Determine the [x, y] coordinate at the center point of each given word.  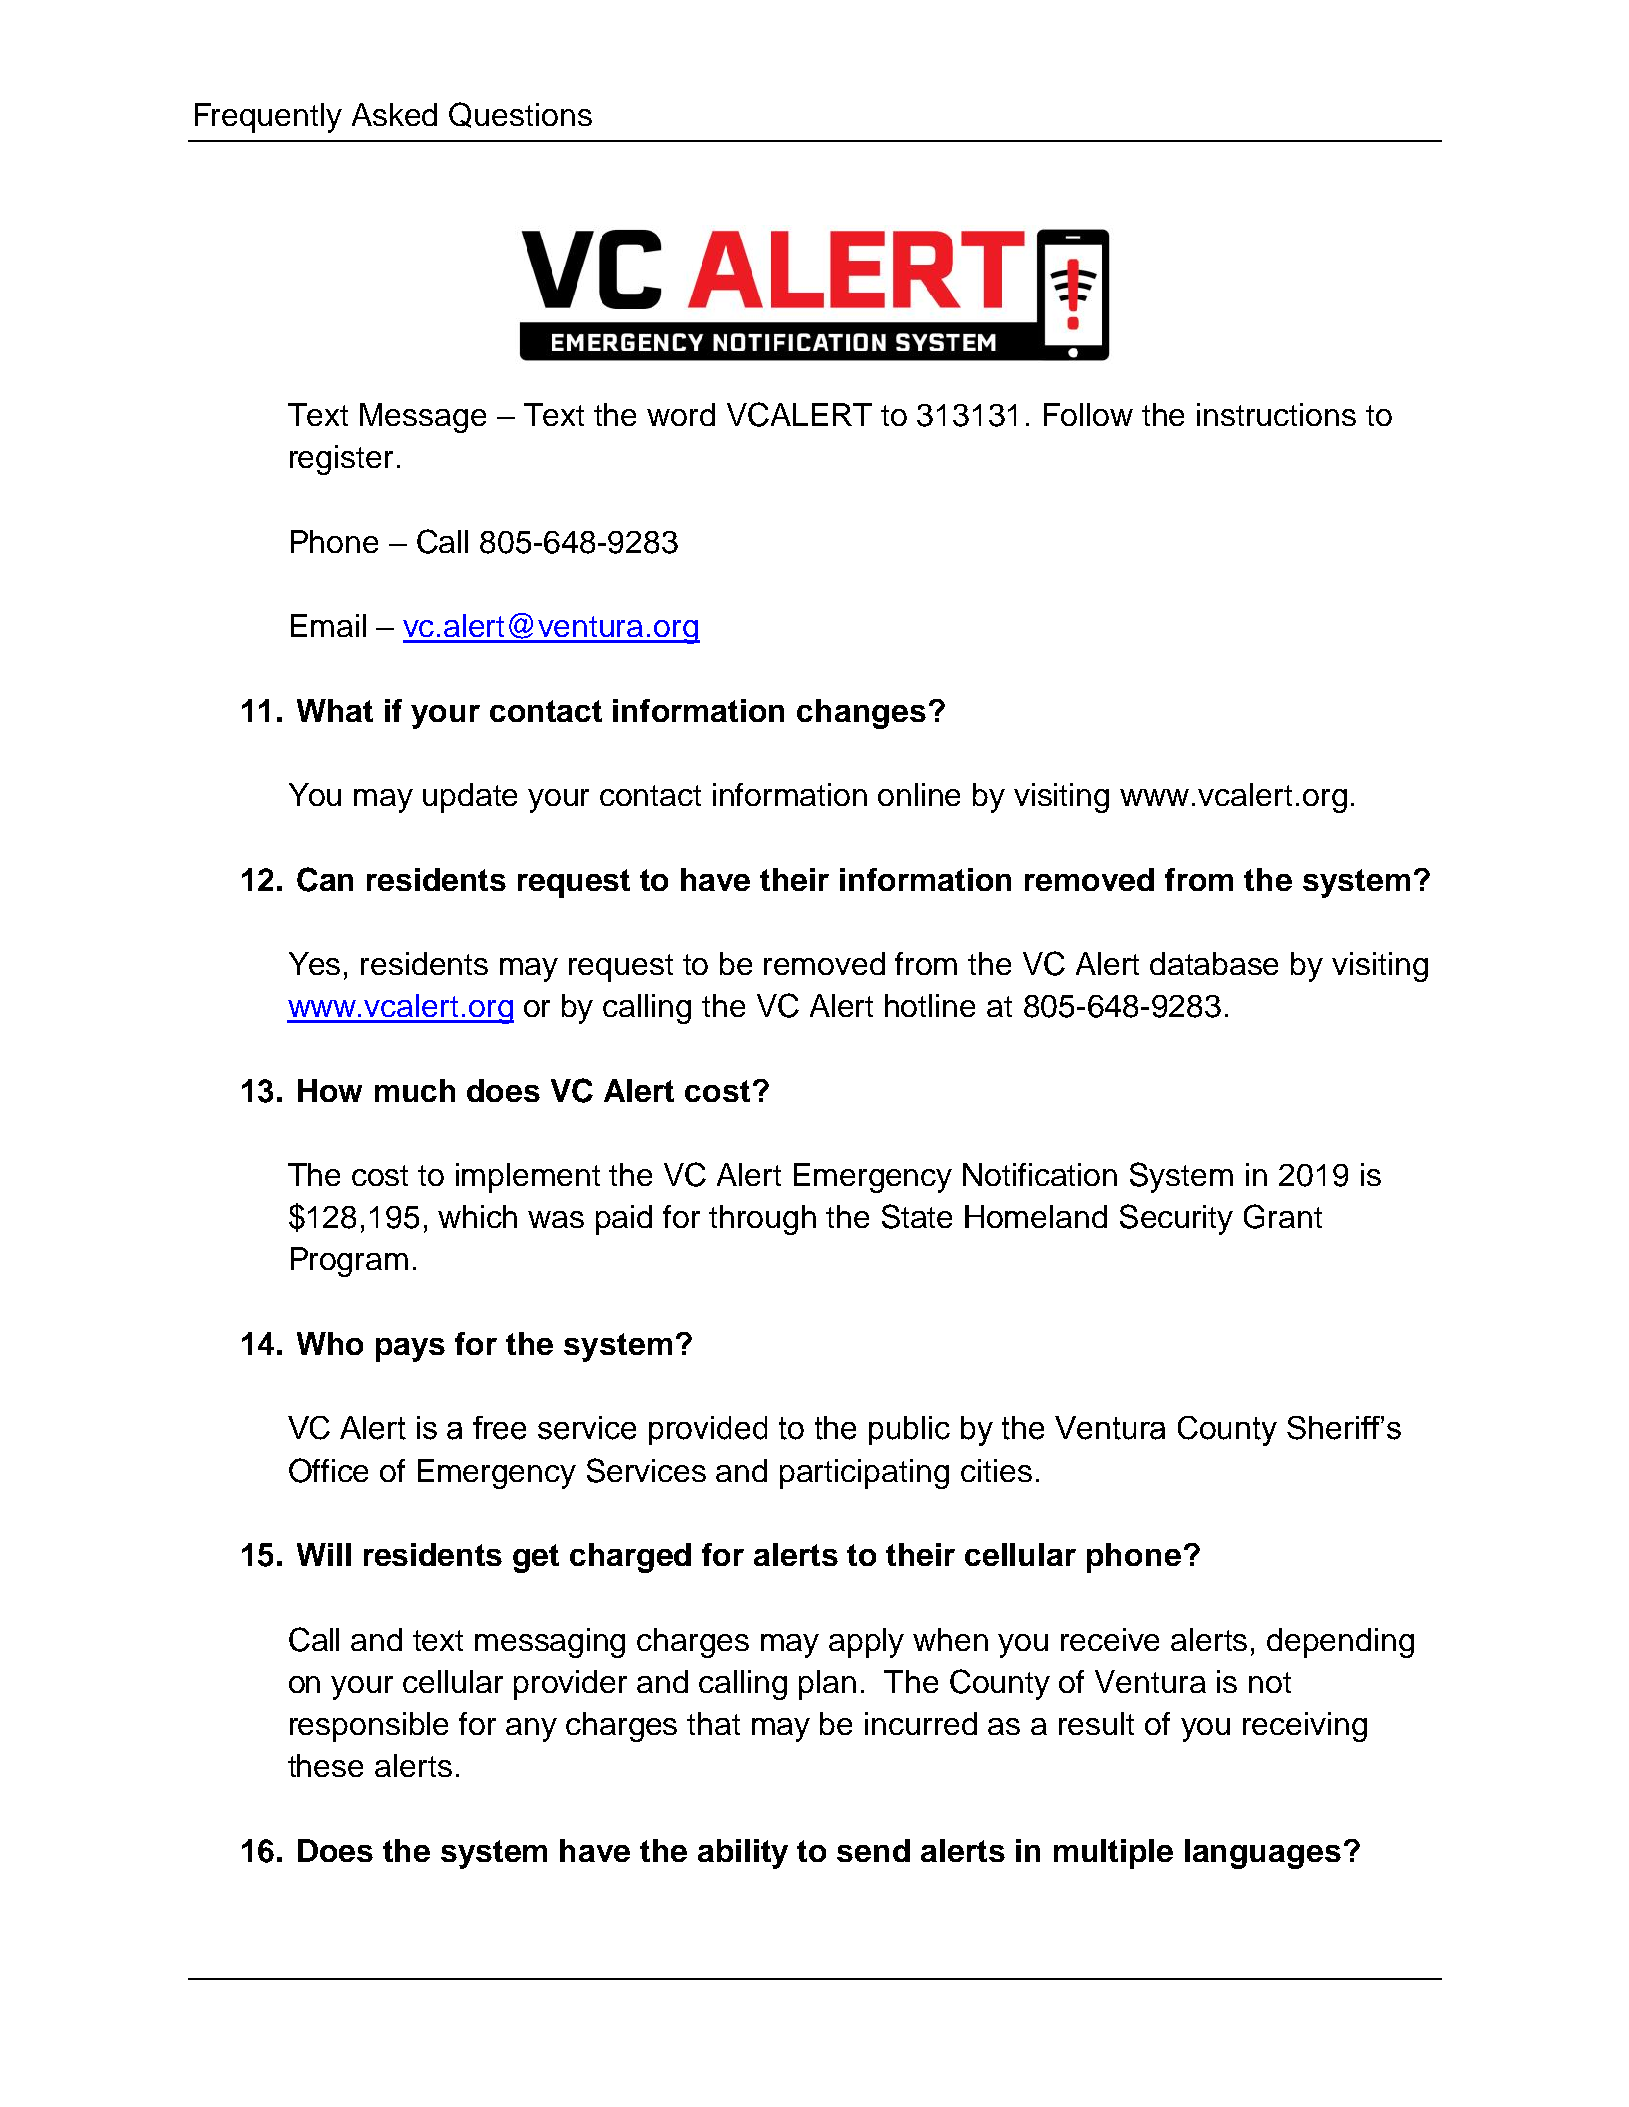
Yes [314, 963]
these [325, 1765]
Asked [394, 114]
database [1214, 963]
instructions [1276, 414]
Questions [520, 115]
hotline [930, 1005]
